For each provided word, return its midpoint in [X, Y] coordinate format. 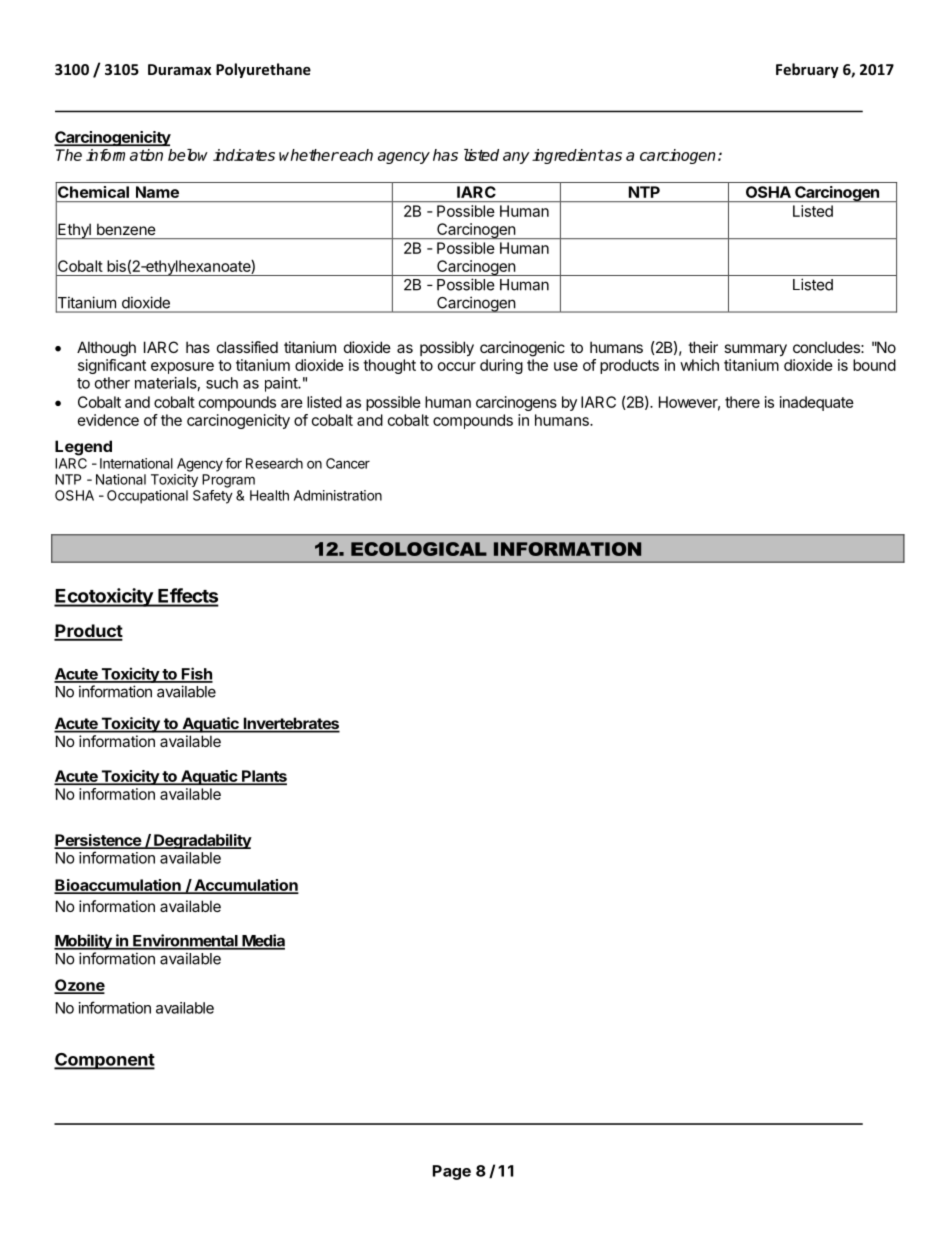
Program [228, 481]
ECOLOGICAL [419, 549]
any [516, 158]
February [807, 70]
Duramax [179, 69]
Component [104, 1061]
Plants [263, 777]
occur [457, 366]
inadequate [817, 403]
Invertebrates [290, 724]
